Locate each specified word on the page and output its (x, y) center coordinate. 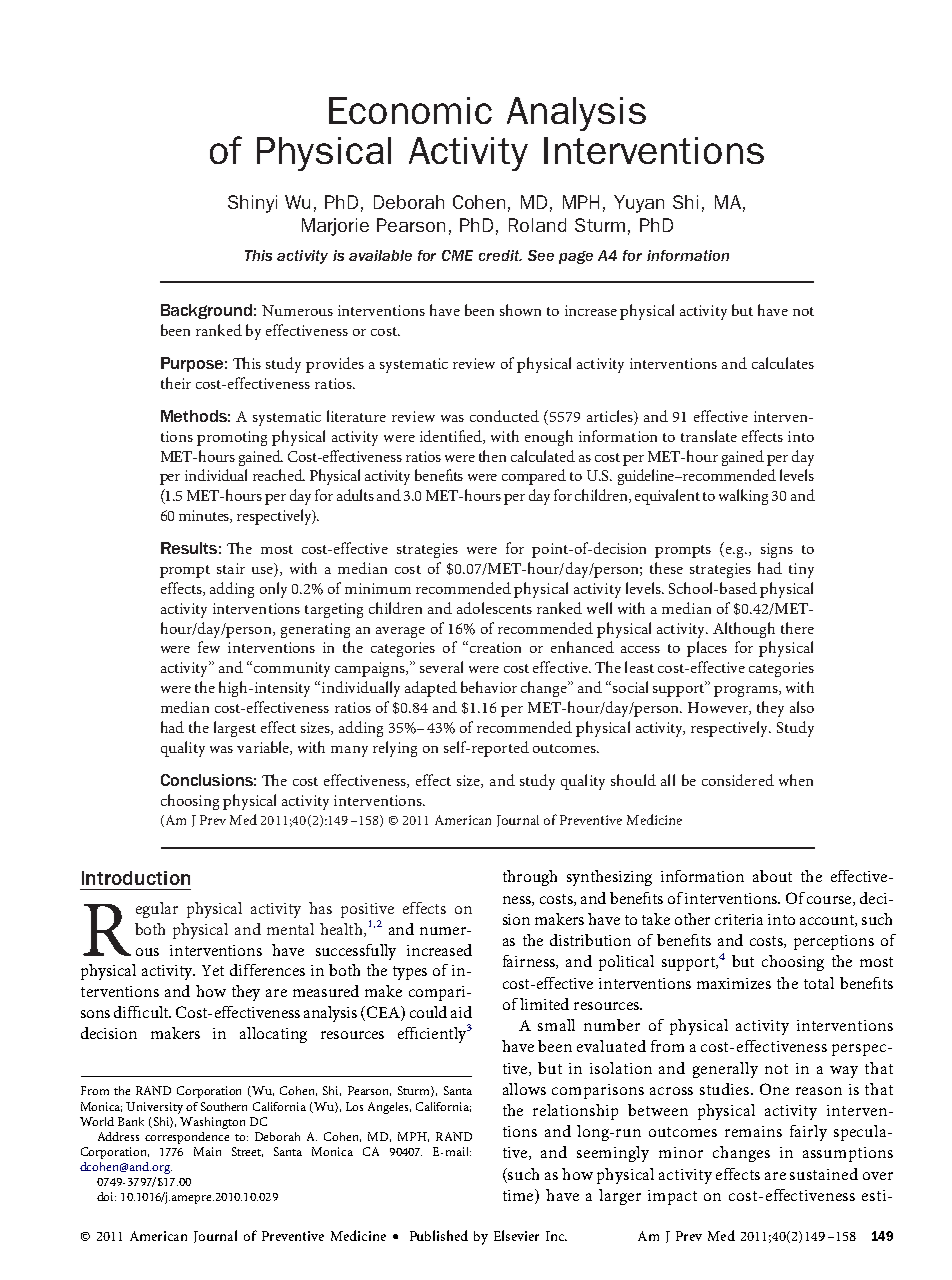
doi (106, 1196)
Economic (410, 110)
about (772, 876)
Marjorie (335, 227)
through (530, 878)
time (519, 1196)
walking (743, 497)
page (576, 257)
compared (534, 477)
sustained (824, 1174)
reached (279, 475)
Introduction (136, 878)
